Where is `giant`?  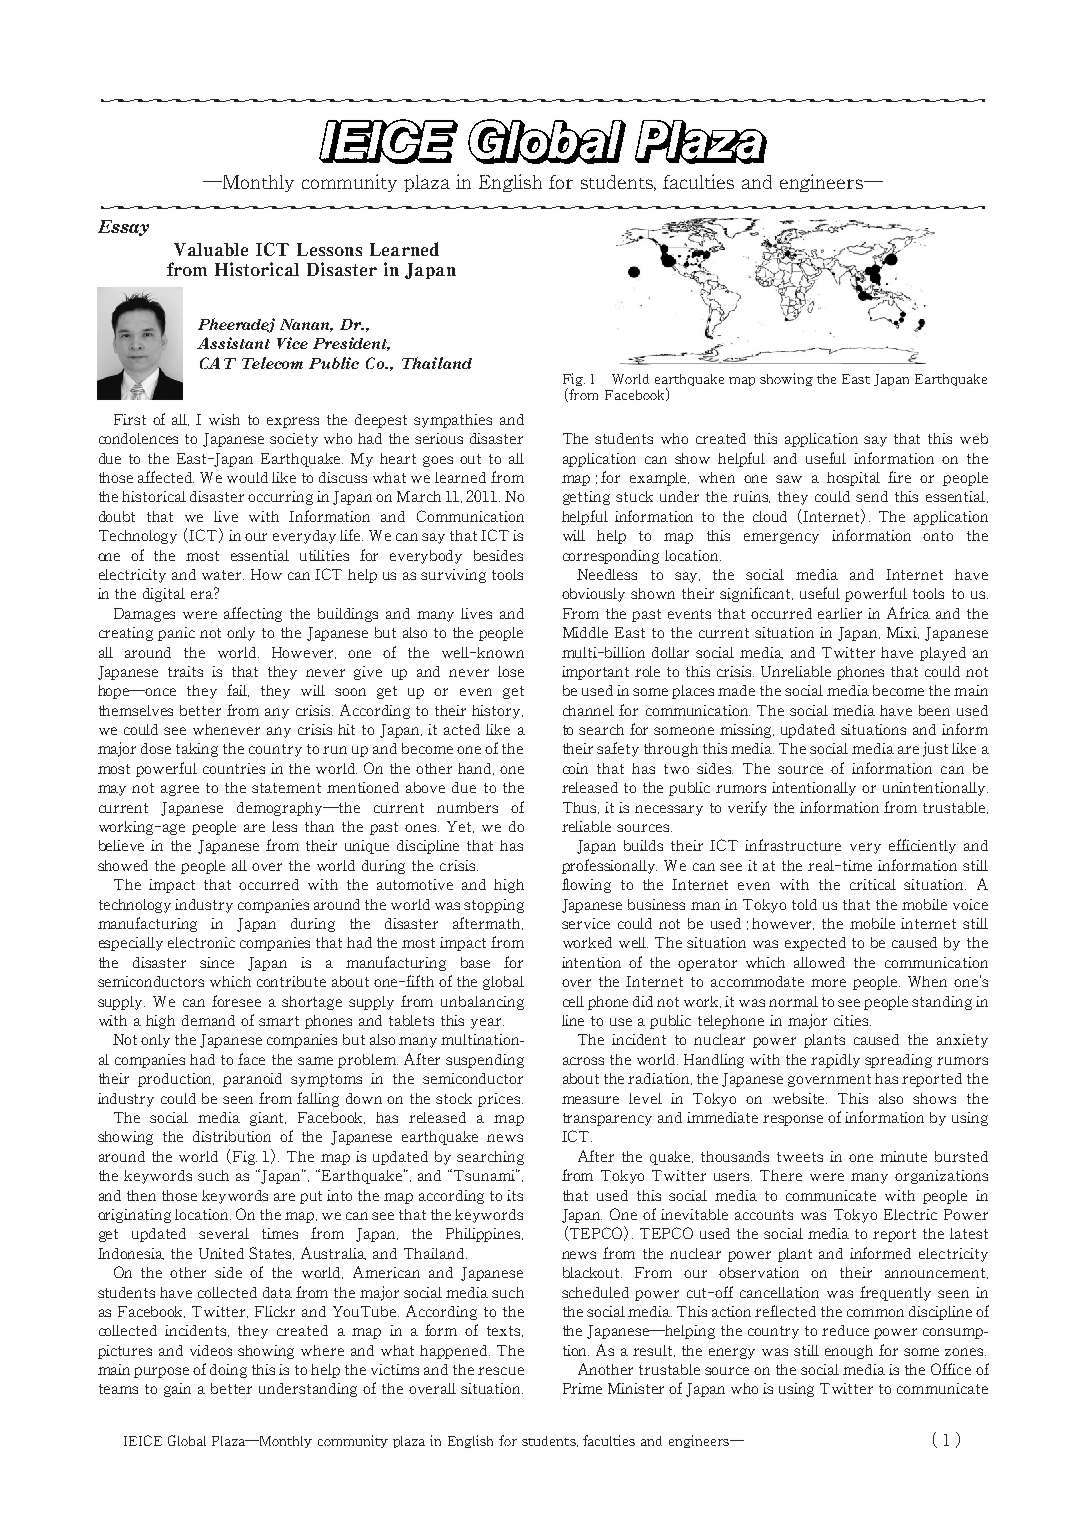 giant is located at coordinates (268, 1119).
